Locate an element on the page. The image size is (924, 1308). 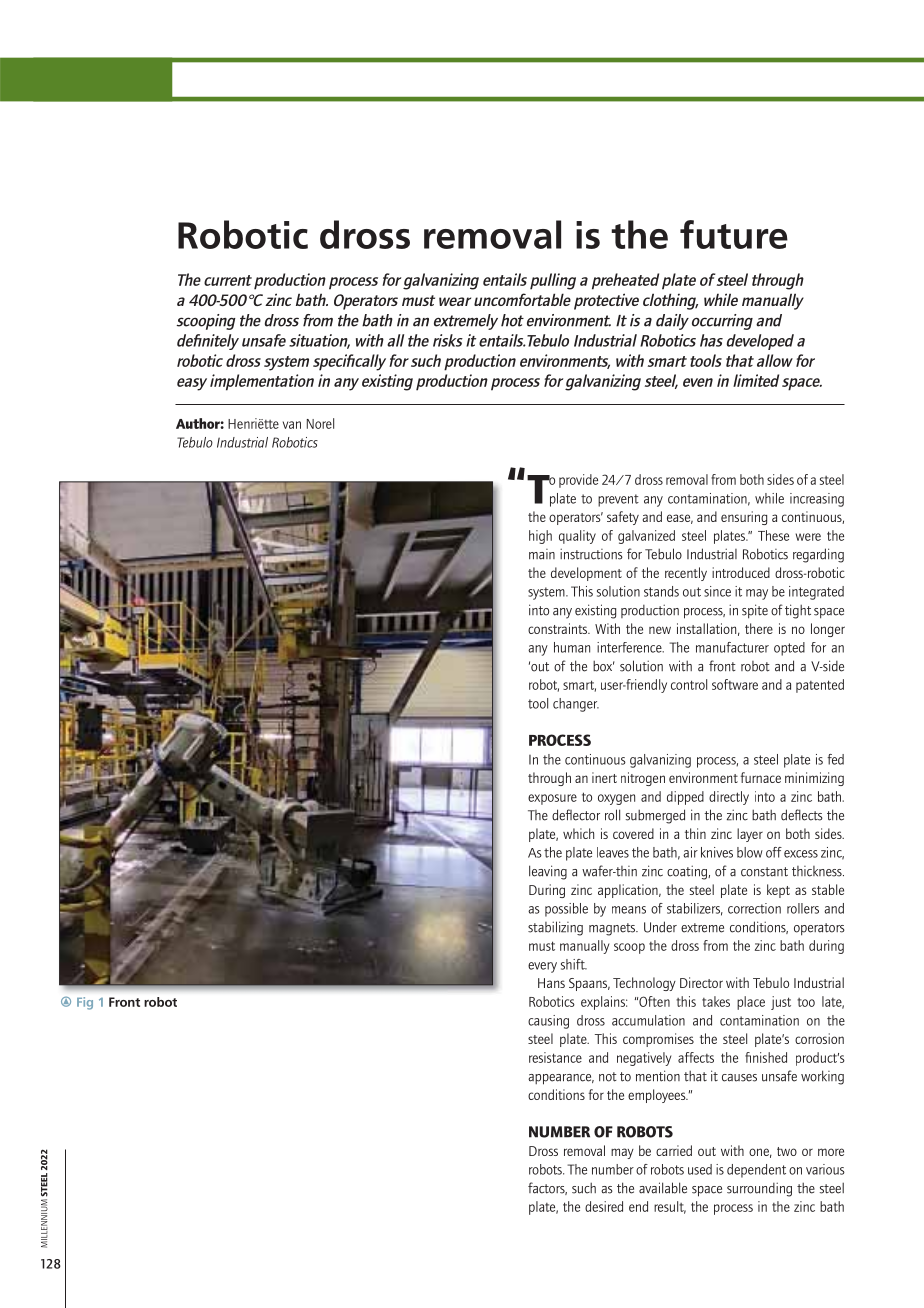
high is located at coordinates (540, 537).
